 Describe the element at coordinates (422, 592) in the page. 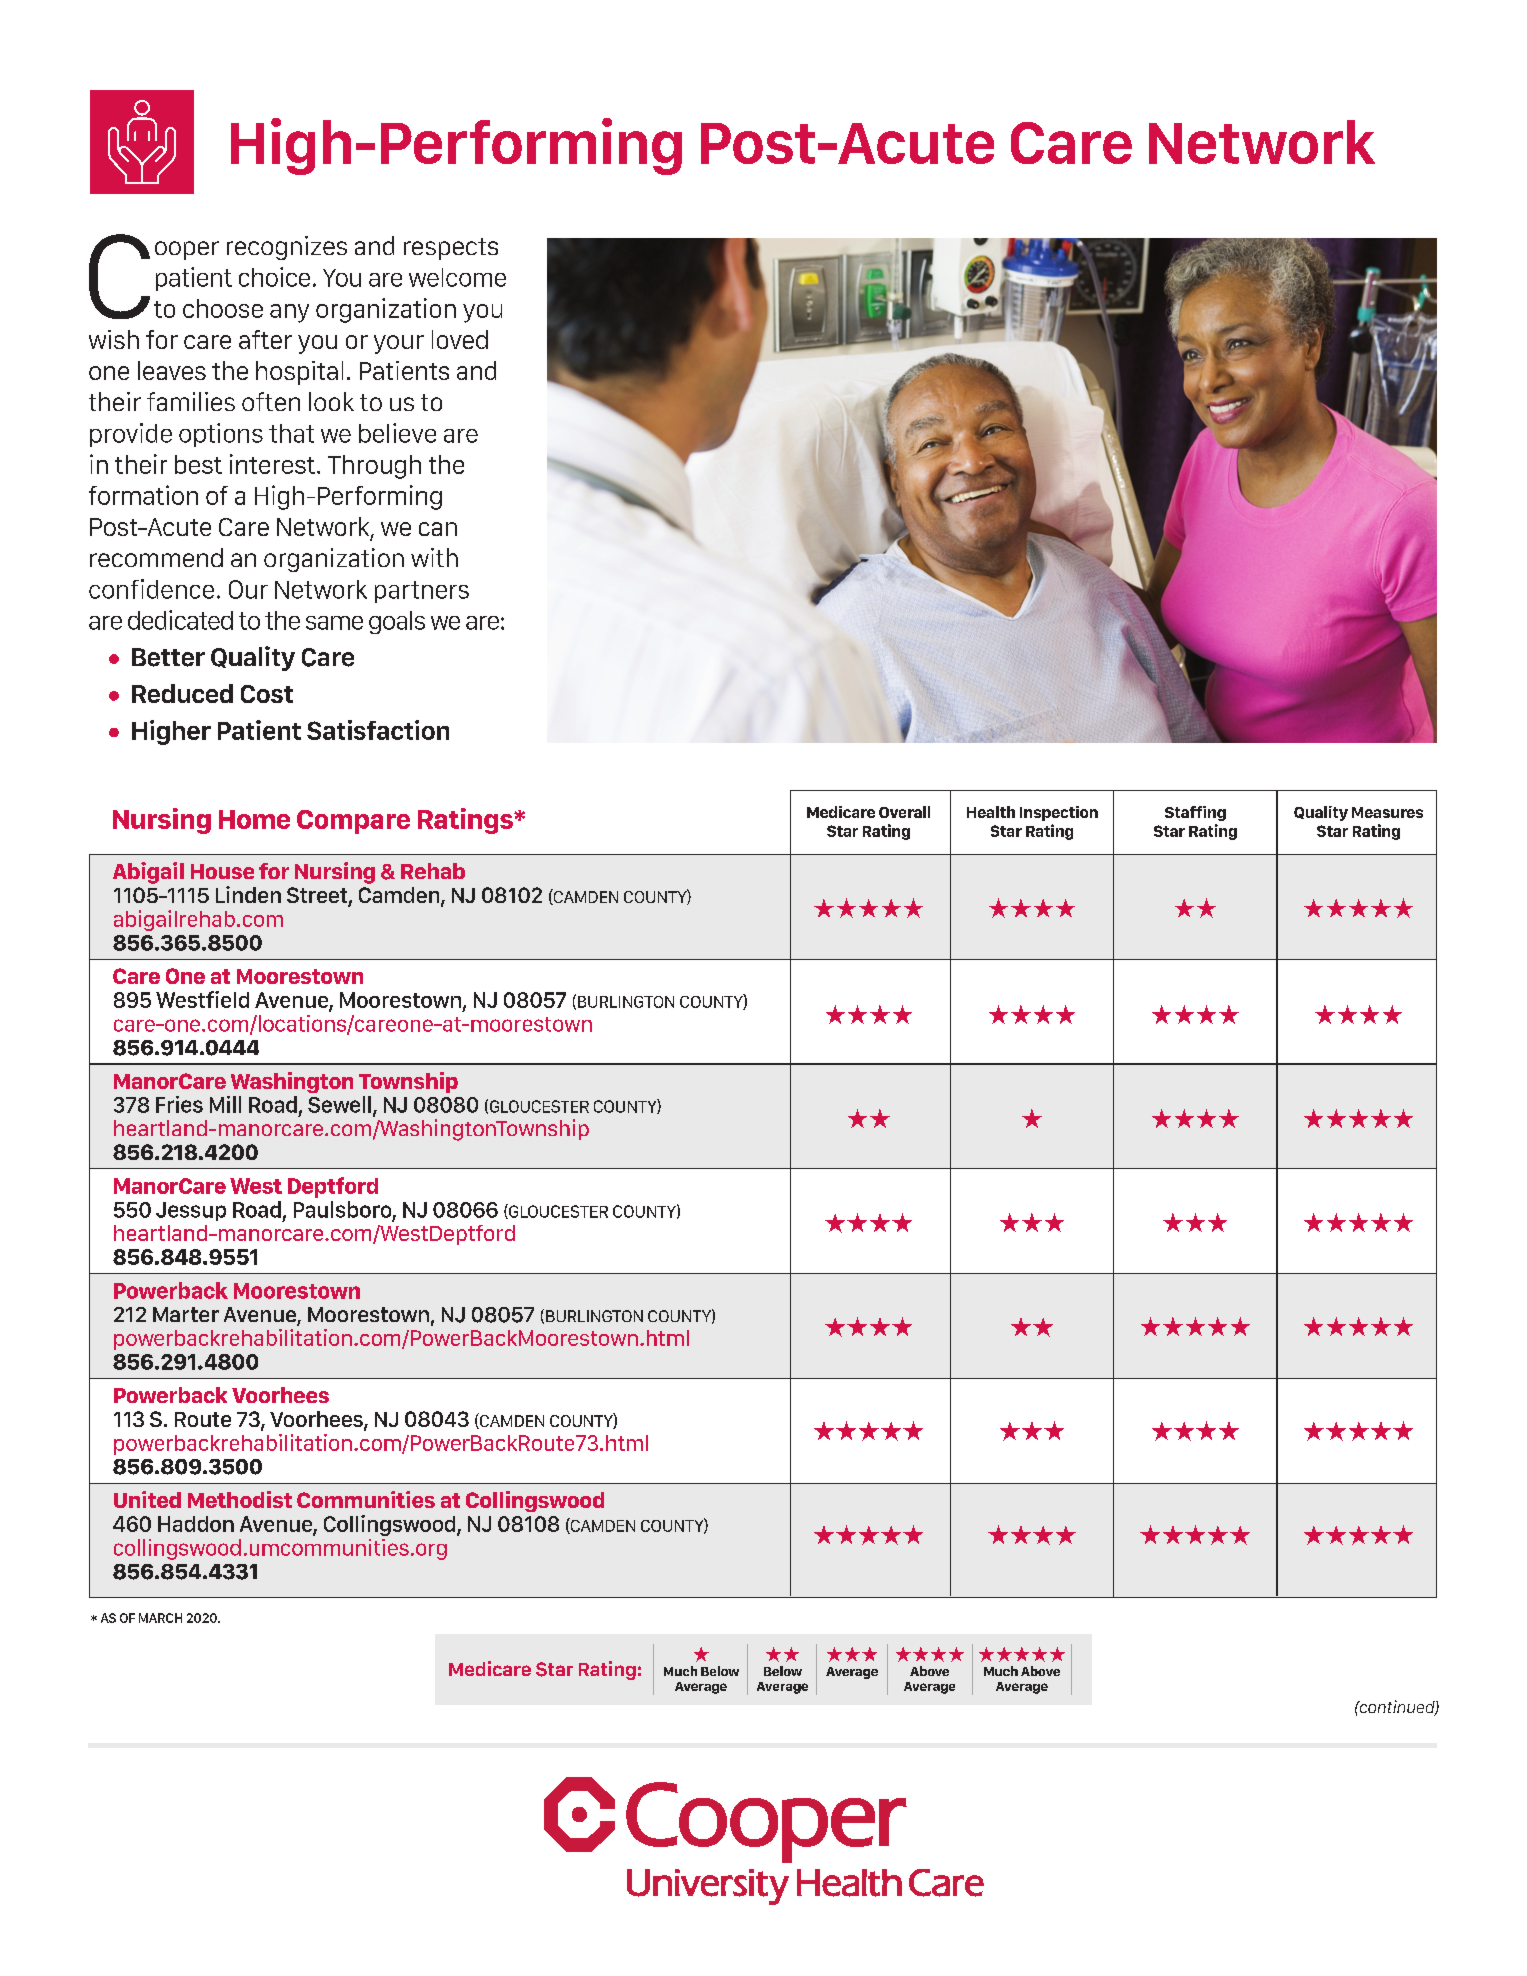

I see `partners` at that location.
